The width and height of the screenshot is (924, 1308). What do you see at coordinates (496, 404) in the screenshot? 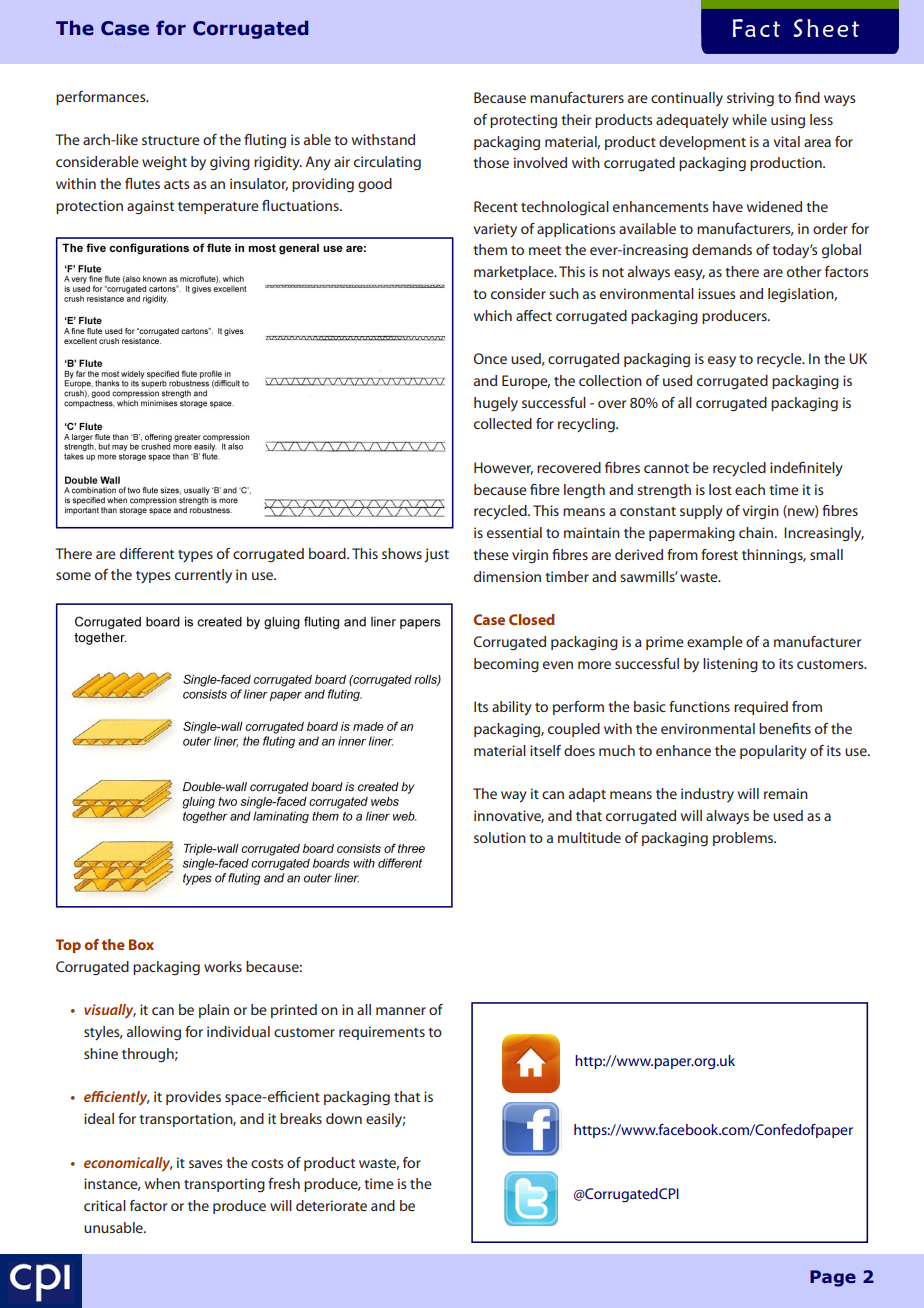
I see `hugely` at bounding box center [496, 404].
